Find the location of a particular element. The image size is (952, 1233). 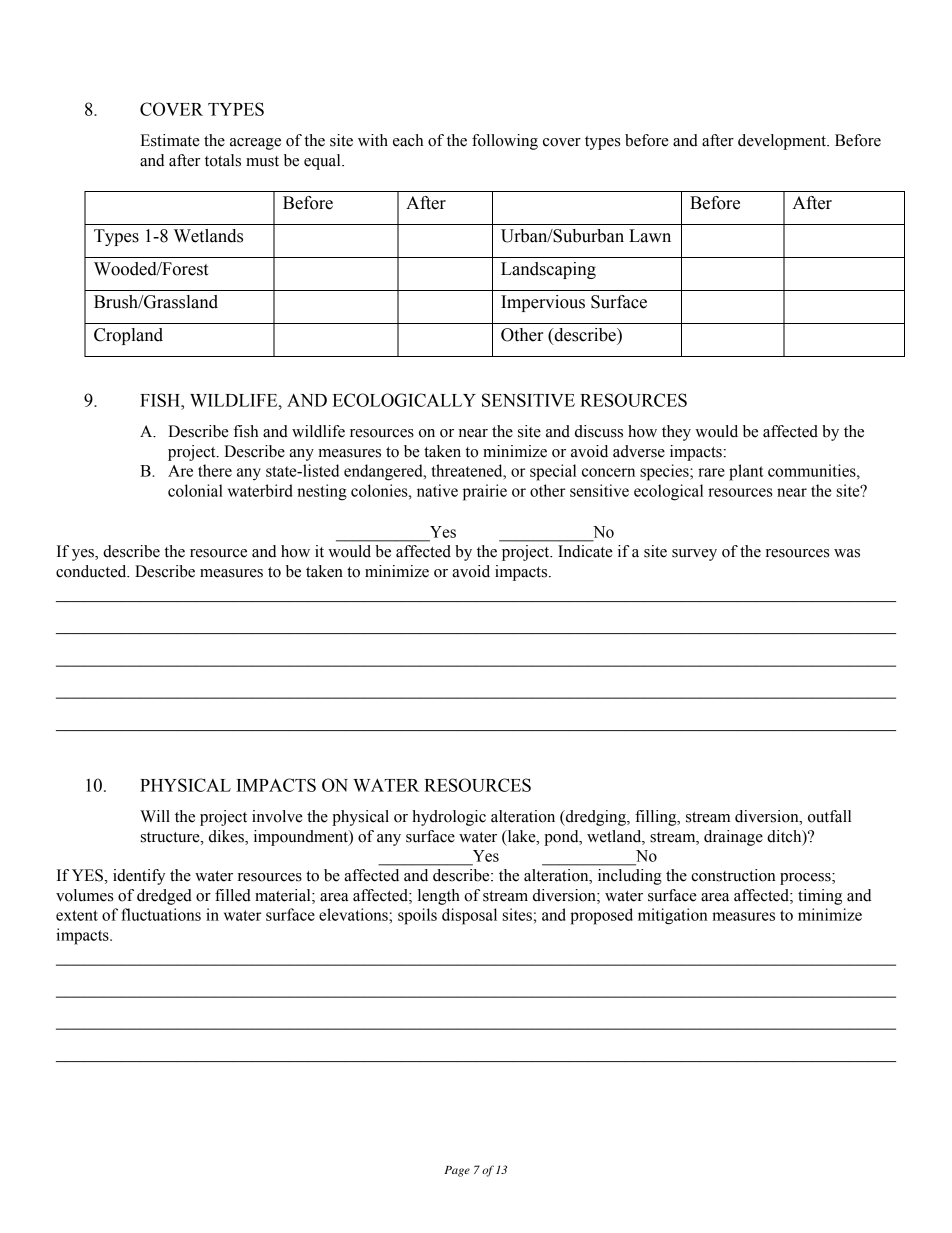

length is located at coordinates (439, 897).
